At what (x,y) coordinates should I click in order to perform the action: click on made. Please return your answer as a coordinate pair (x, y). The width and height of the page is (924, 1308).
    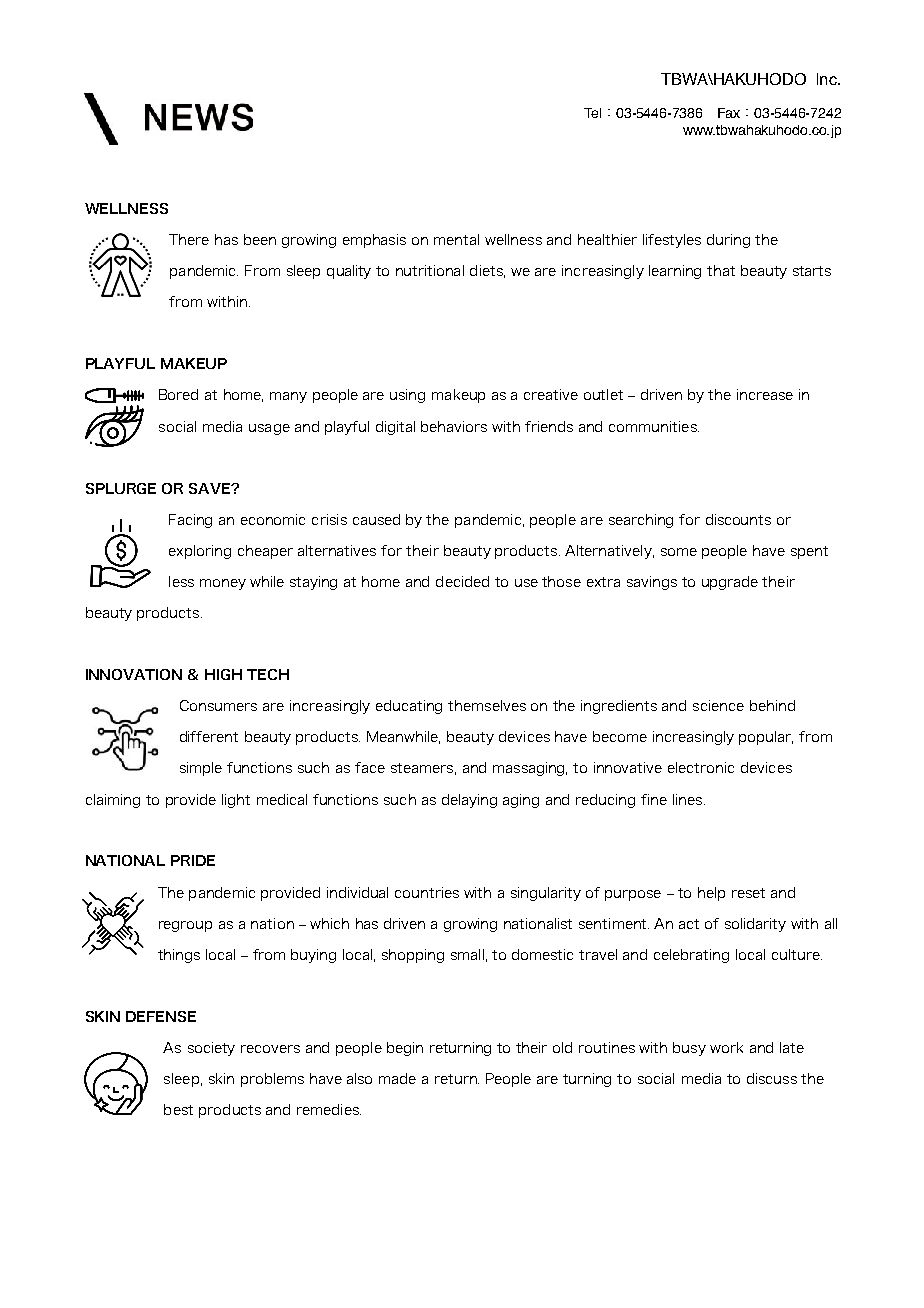
    Looking at the image, I should click on (397, 1078).
